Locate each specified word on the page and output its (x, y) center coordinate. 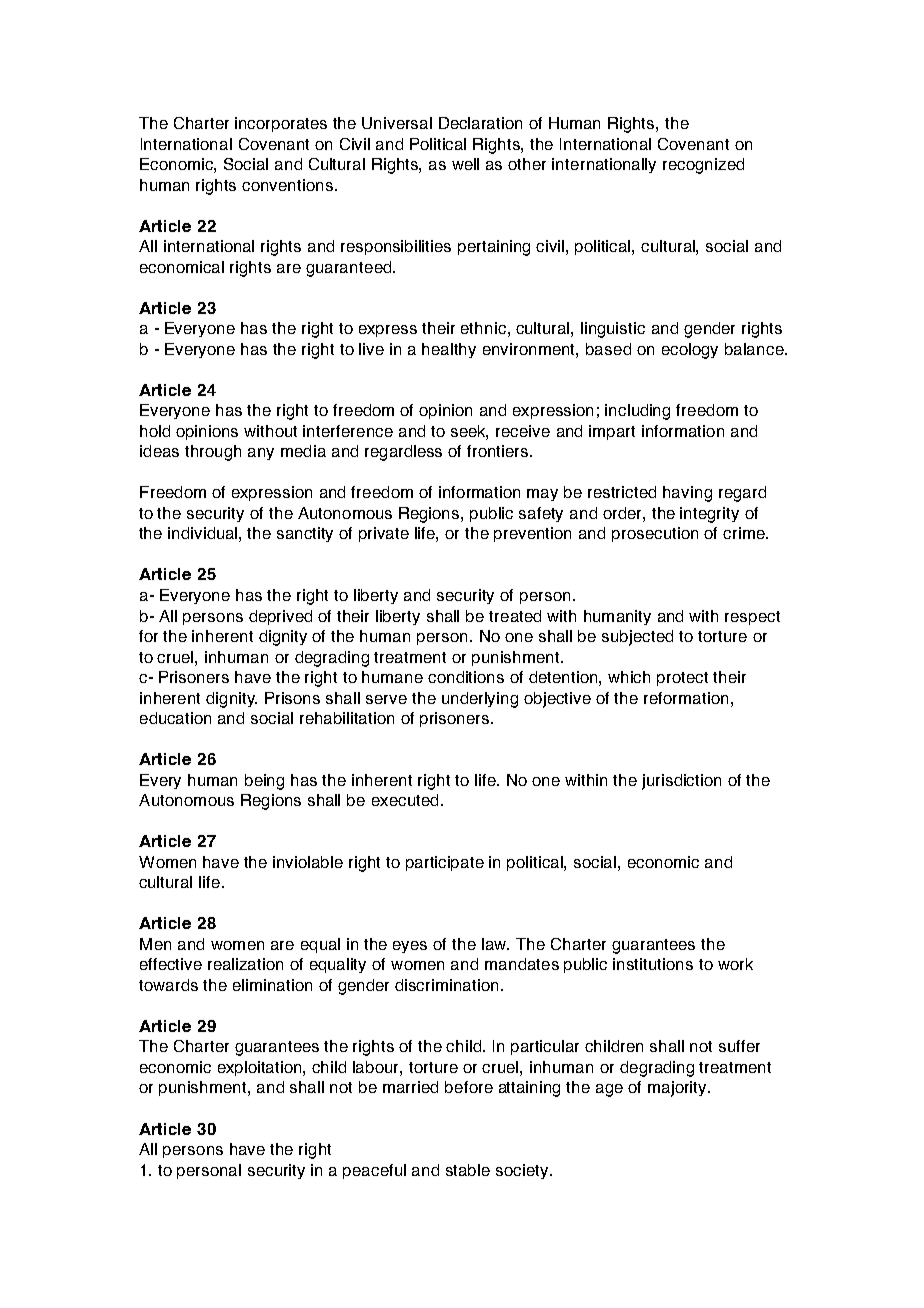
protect (682, 679)
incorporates (281, 124)
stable (468, 1170)
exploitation (261, 1068)
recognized (703, 166)
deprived (280, 617)
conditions (466, 677)
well (465, 164)
